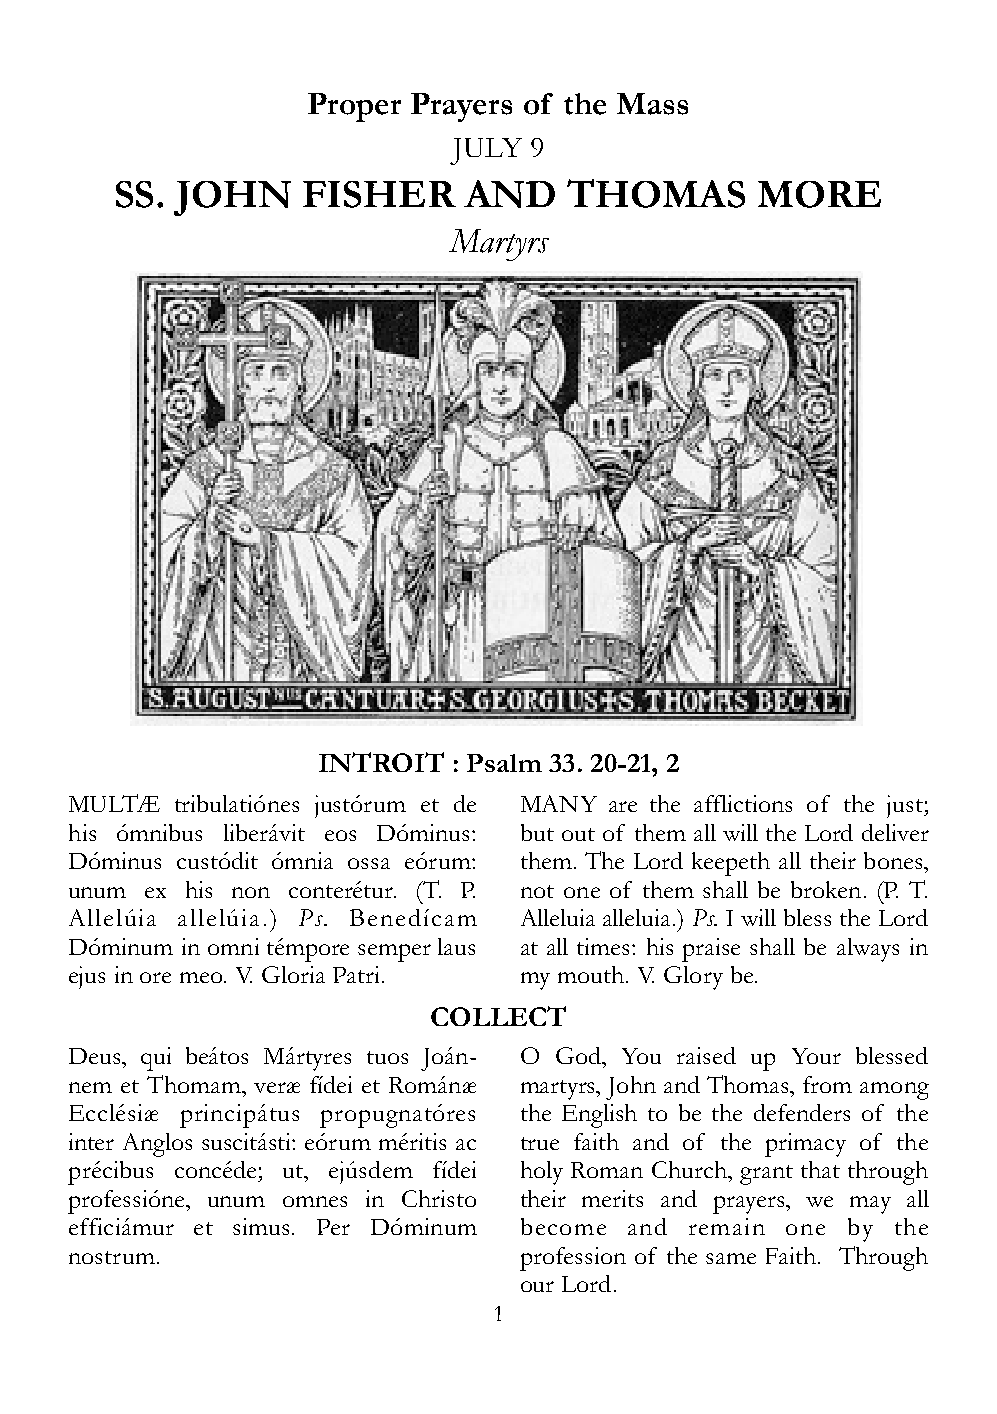 This image has width=997, height=1414. Describe the element at coordinates (504, 763) in the image. I see `Psalm` at that location.
